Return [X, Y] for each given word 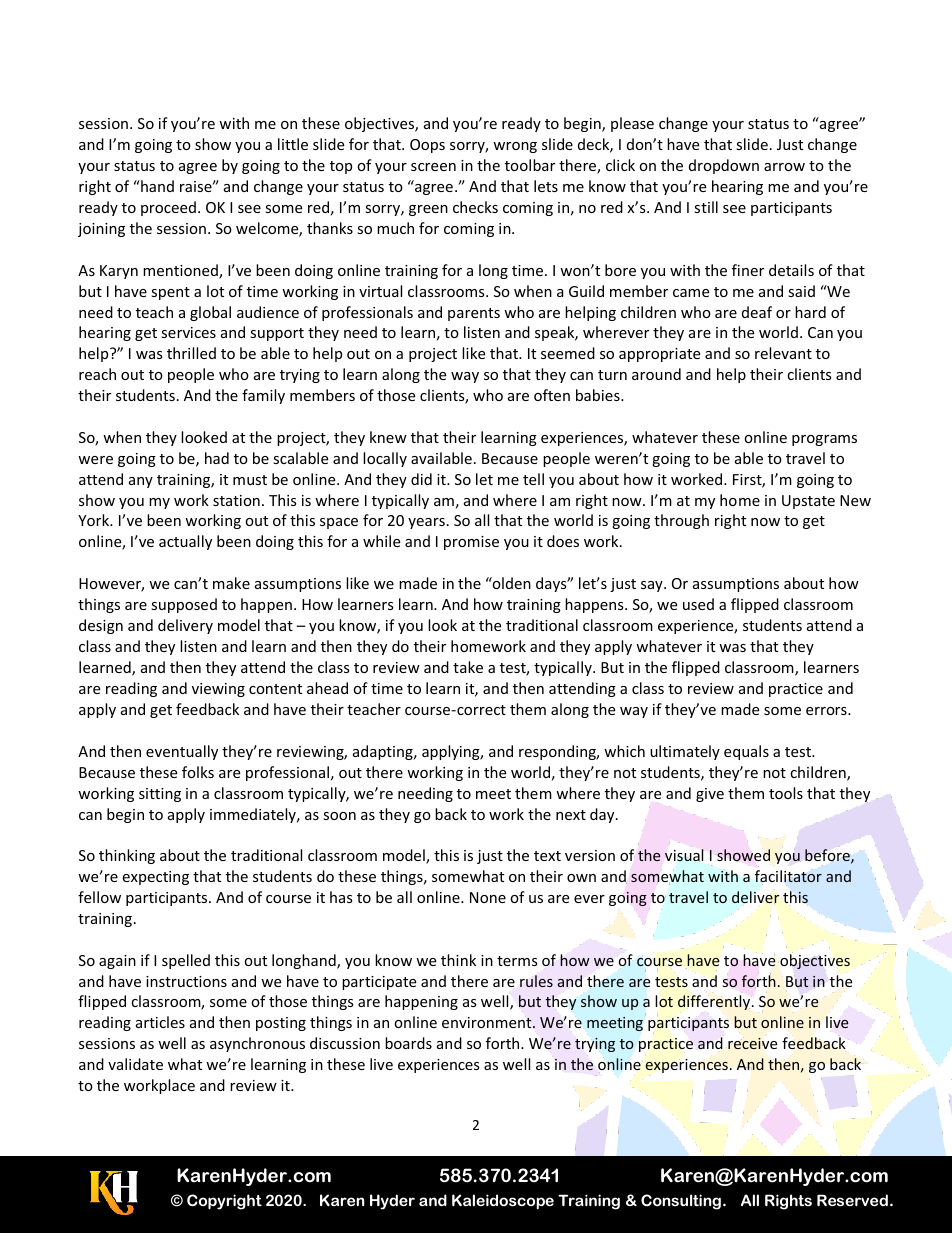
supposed [184, 605]
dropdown [724, 166]
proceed [168, 208]
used [698, 604]
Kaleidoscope [503, 1202]
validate [135, 1064]
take [468, 667]
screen [433, 167]
